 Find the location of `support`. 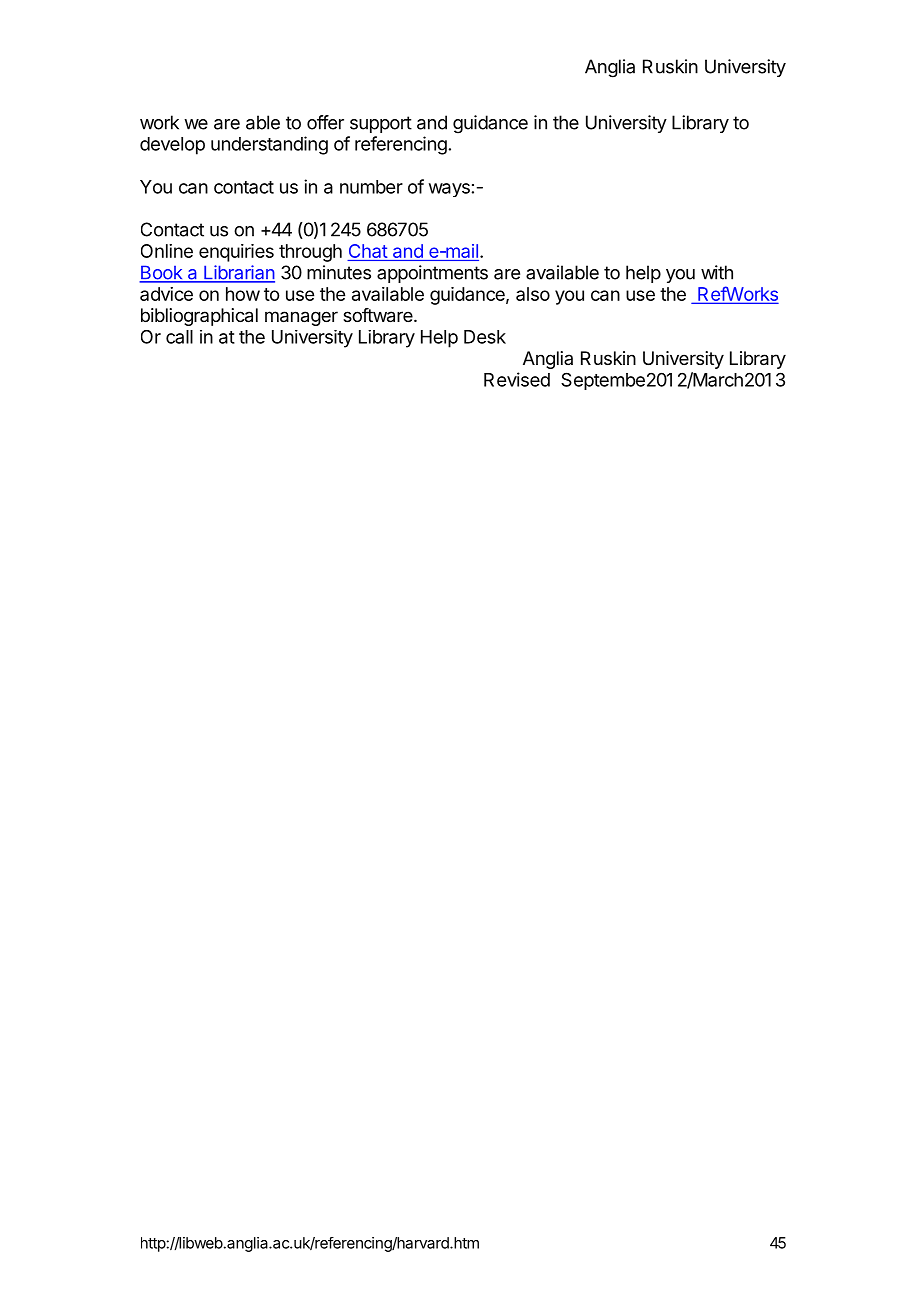

support is located at coordinates (381, 124).
